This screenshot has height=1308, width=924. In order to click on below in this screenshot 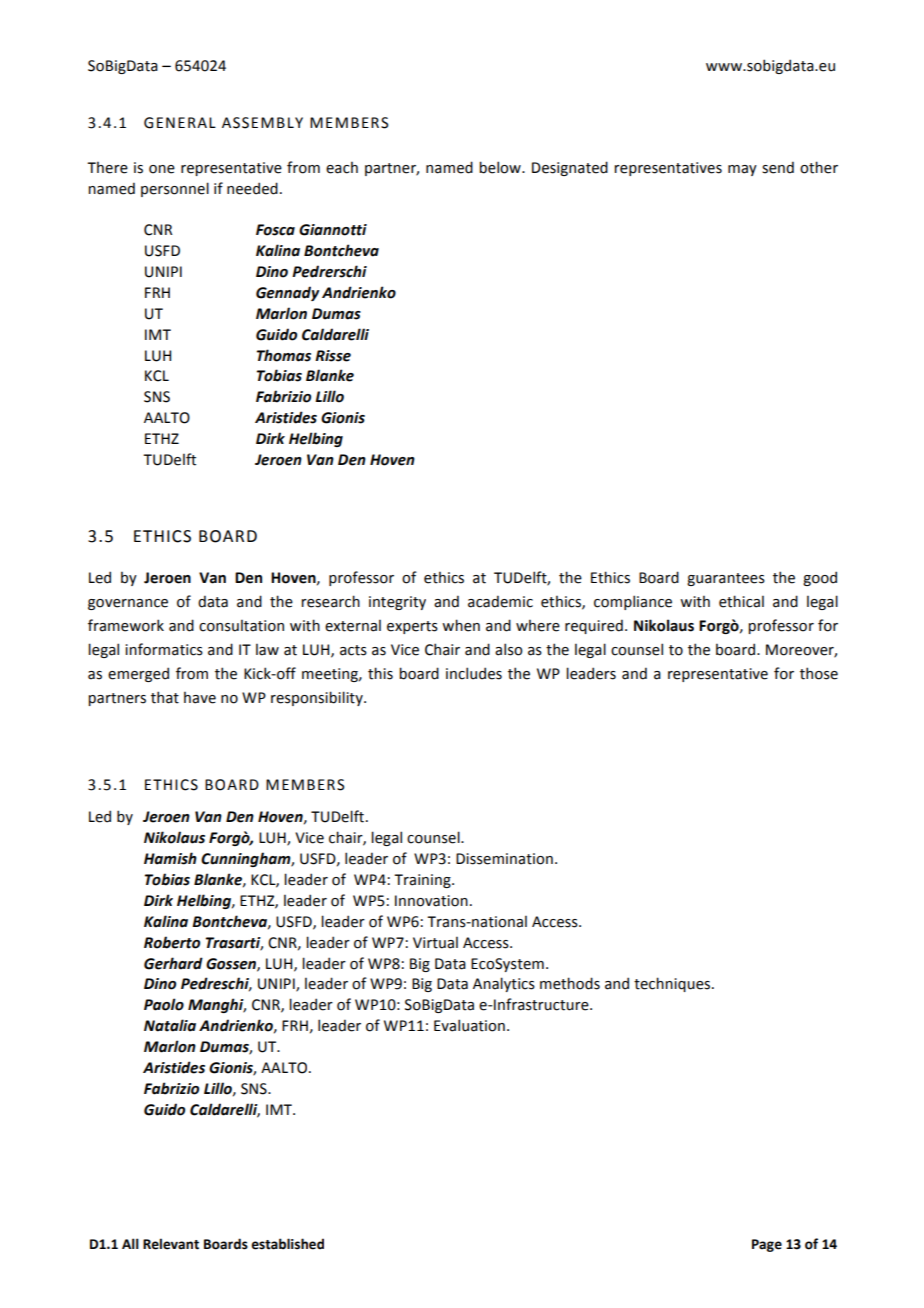, I will do `click(501, 167)`.
